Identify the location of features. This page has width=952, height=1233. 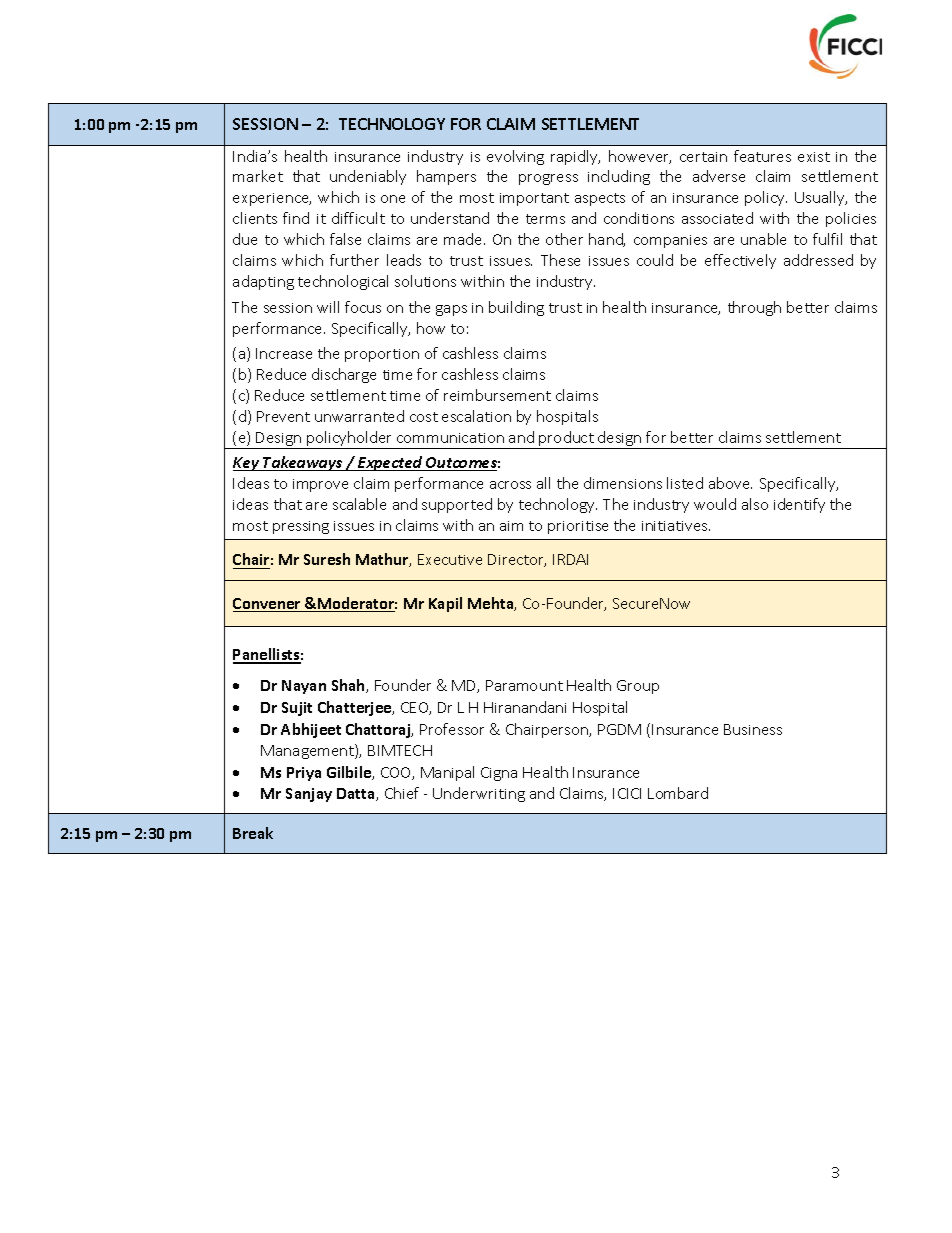
(762, 156).
